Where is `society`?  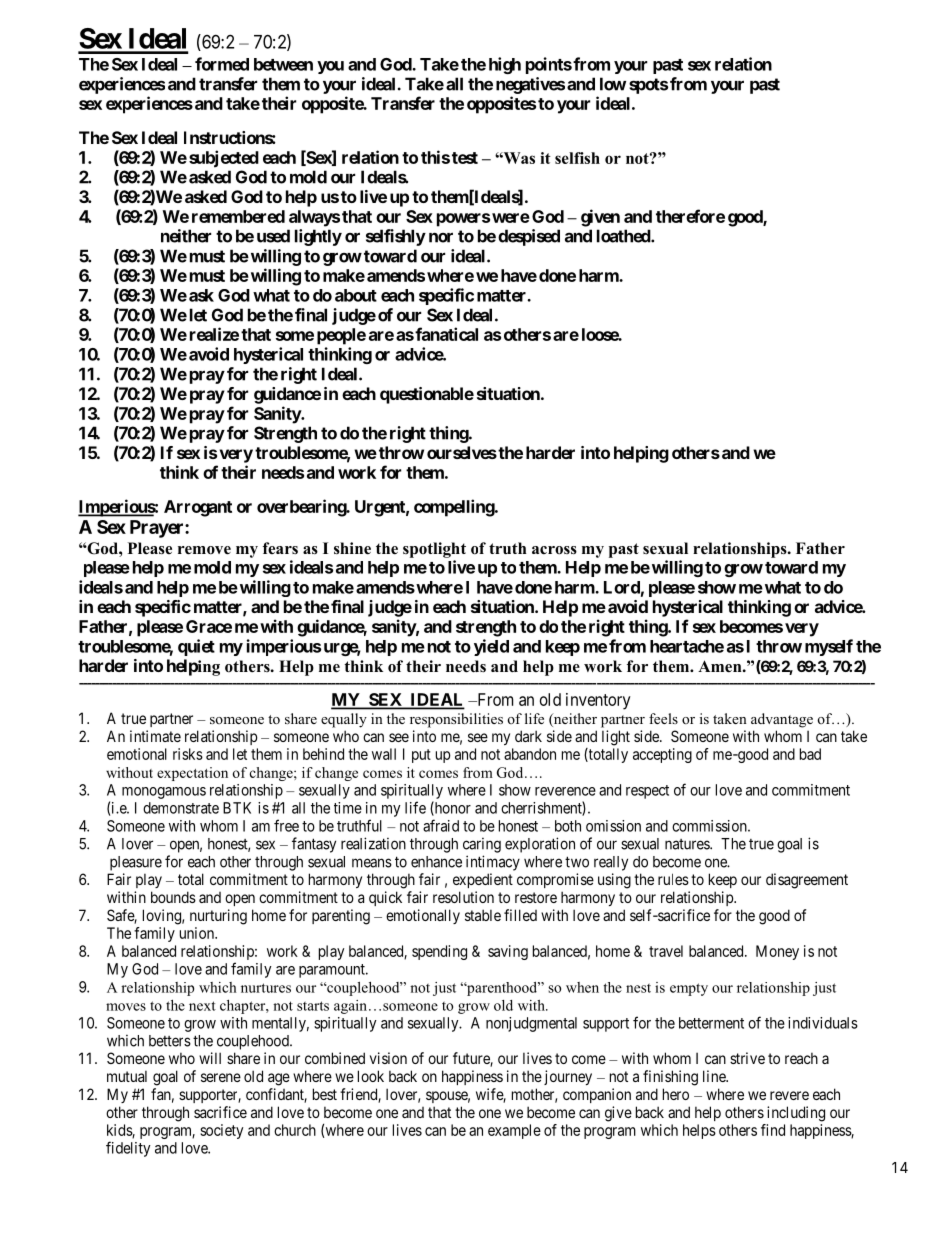
society is located at coordinates (221, 1131).
